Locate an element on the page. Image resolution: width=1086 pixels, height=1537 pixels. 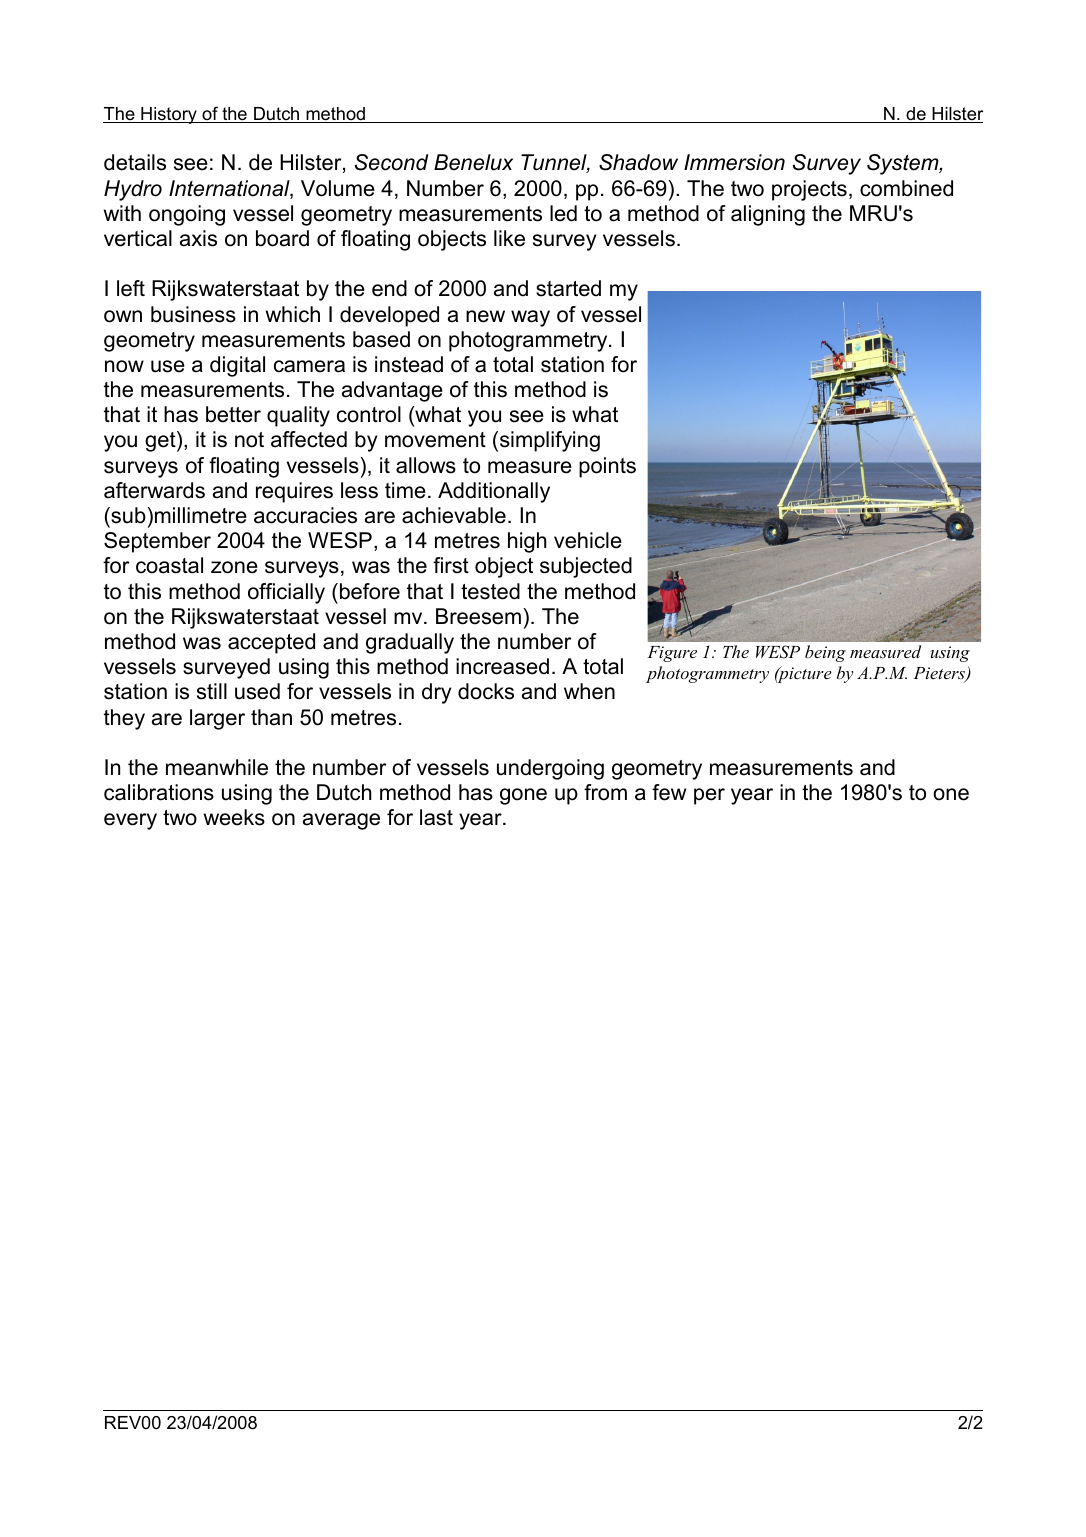
not is located at coordinates (249, 440).
